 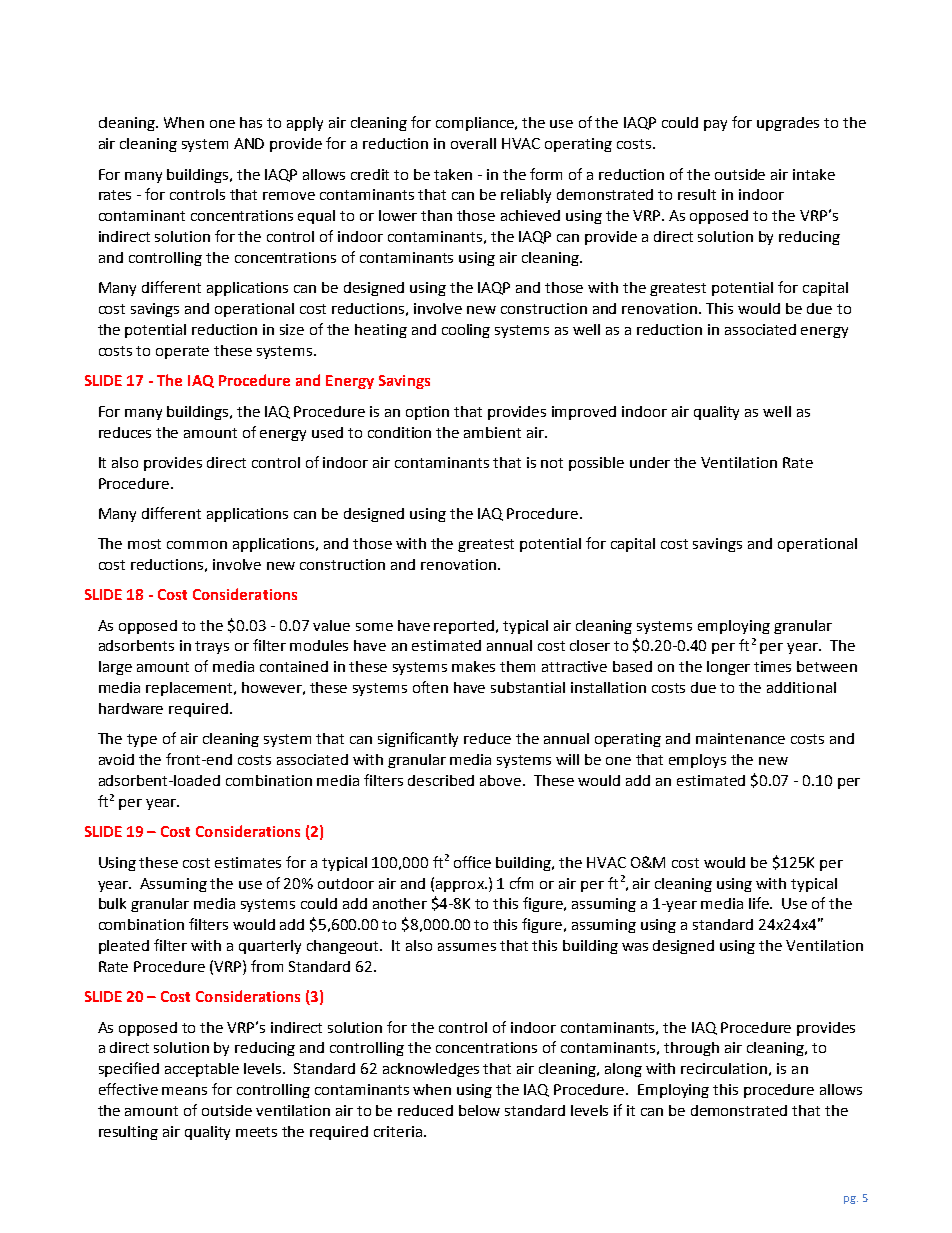 What do you see at coordinates (465, 627) in the screenshot?
I see `reported` at bounding box center [465, 627].
